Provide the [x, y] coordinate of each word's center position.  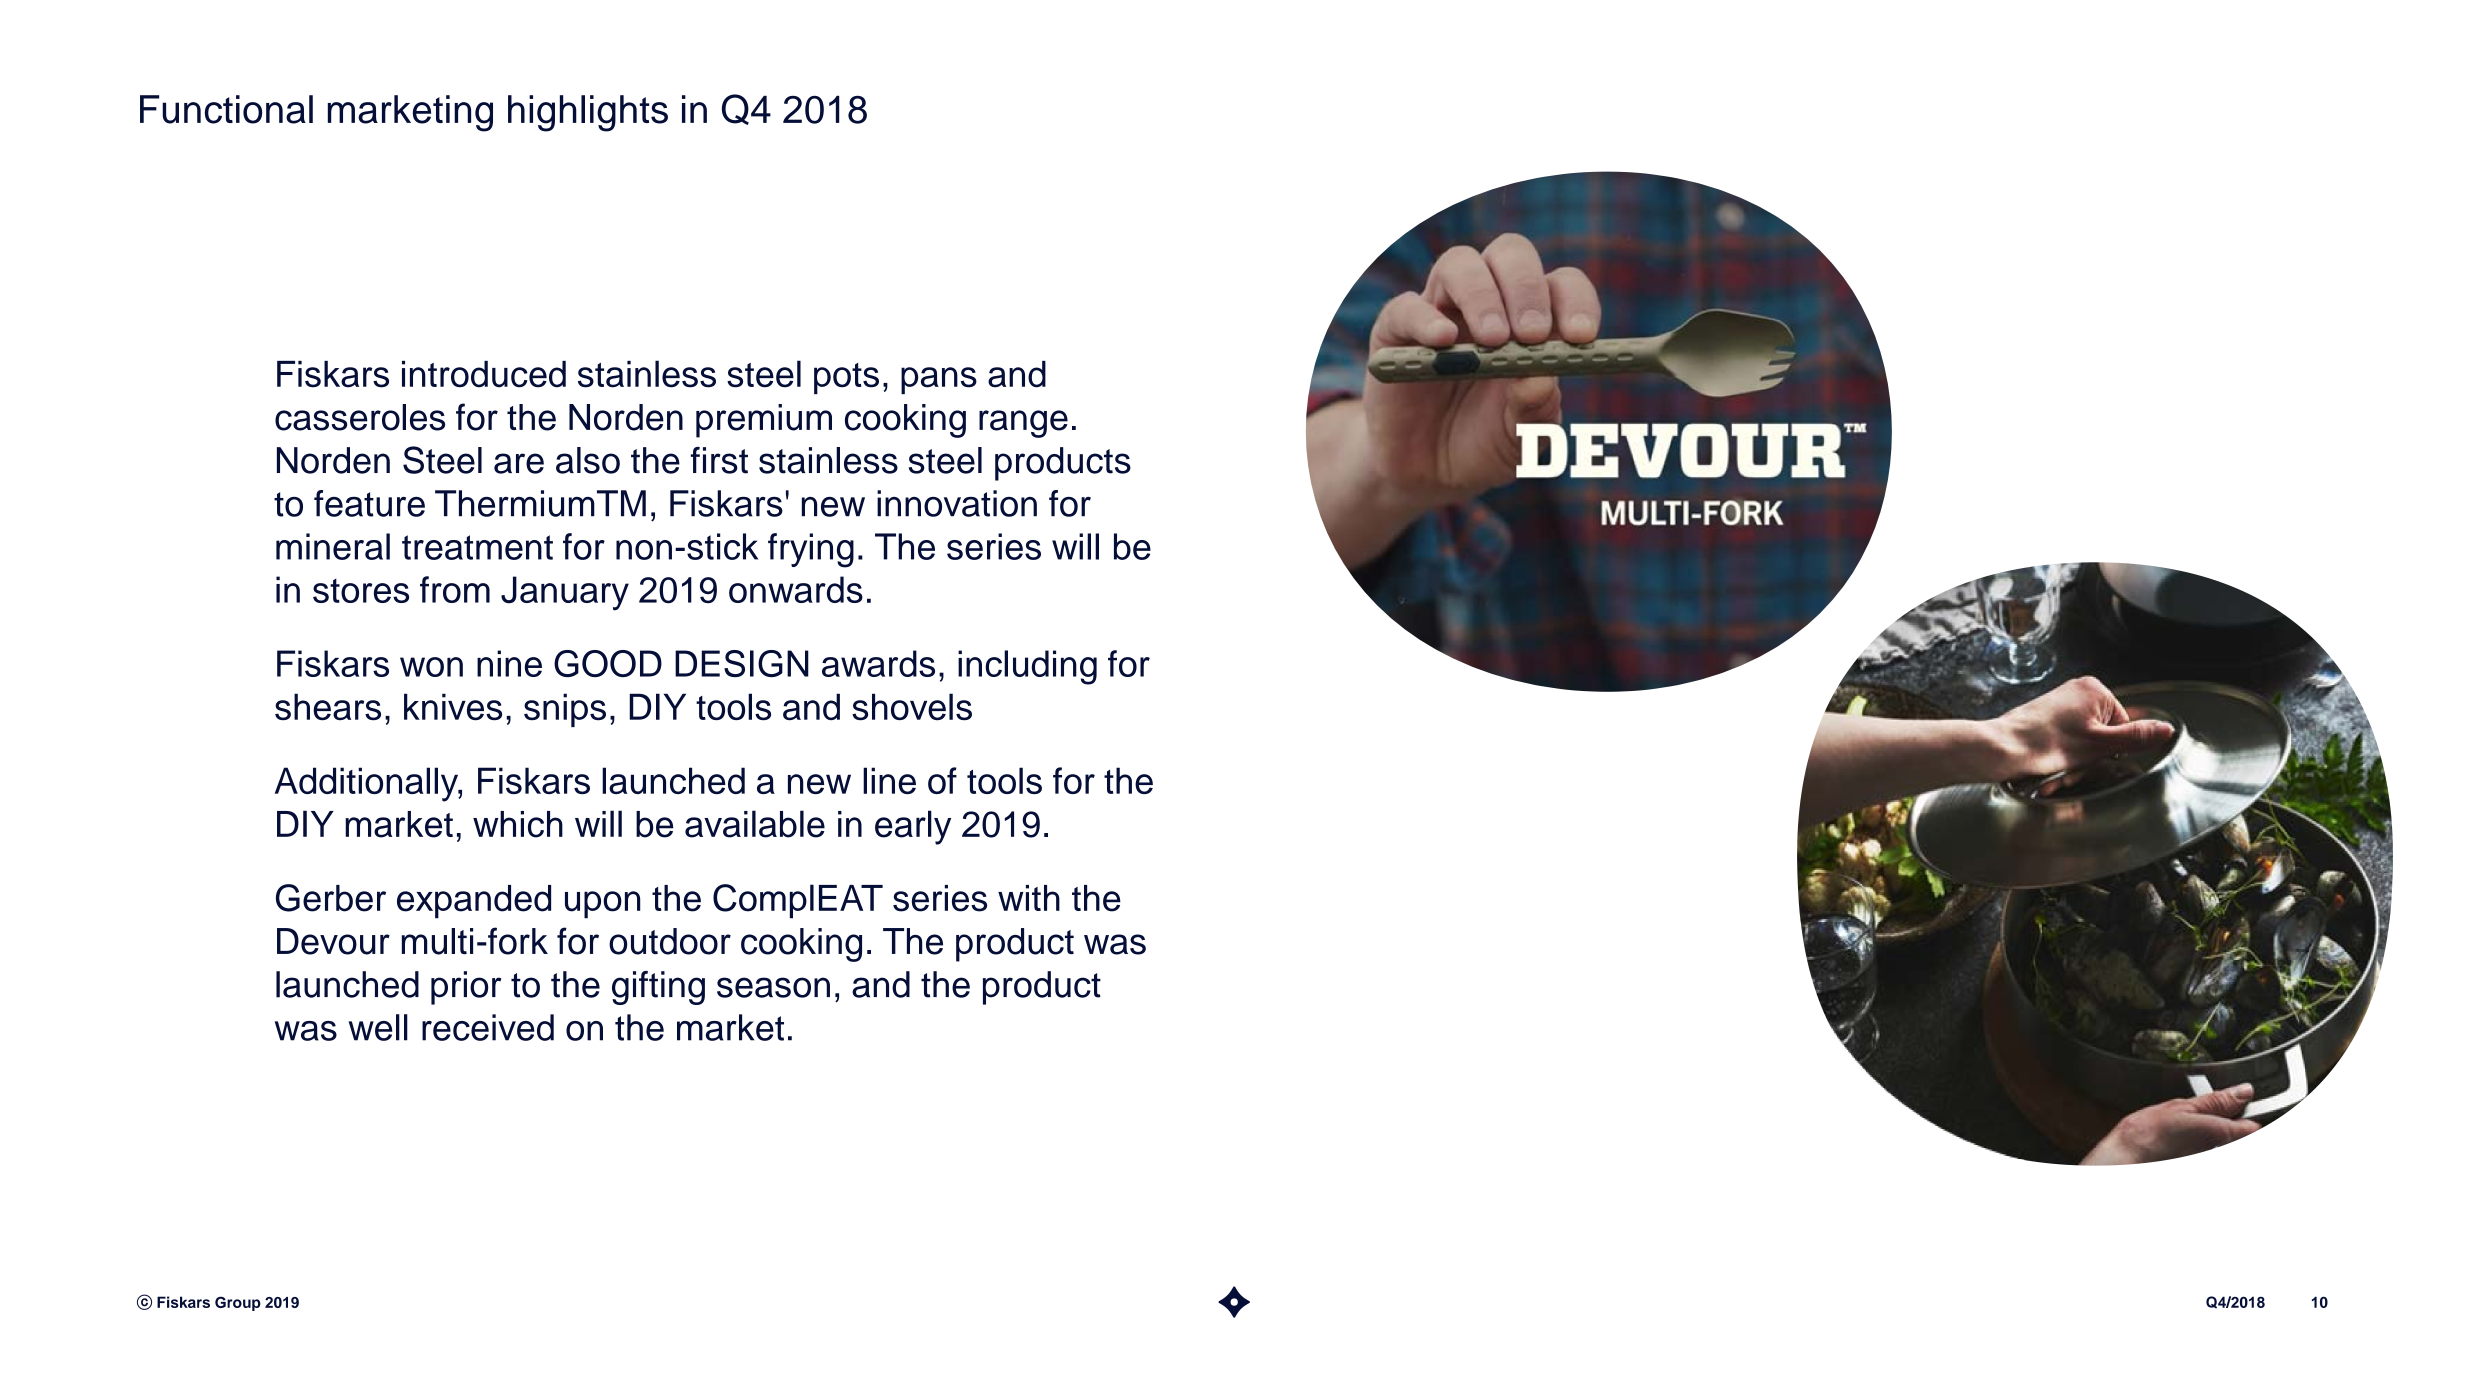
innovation [957, 503]
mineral [333, 546]
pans [939, 380]
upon [602, 905]
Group [238, 1303]
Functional [226, 109]
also [588, 460]
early [913, 827]
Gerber [331, 898]
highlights [588, 113]
